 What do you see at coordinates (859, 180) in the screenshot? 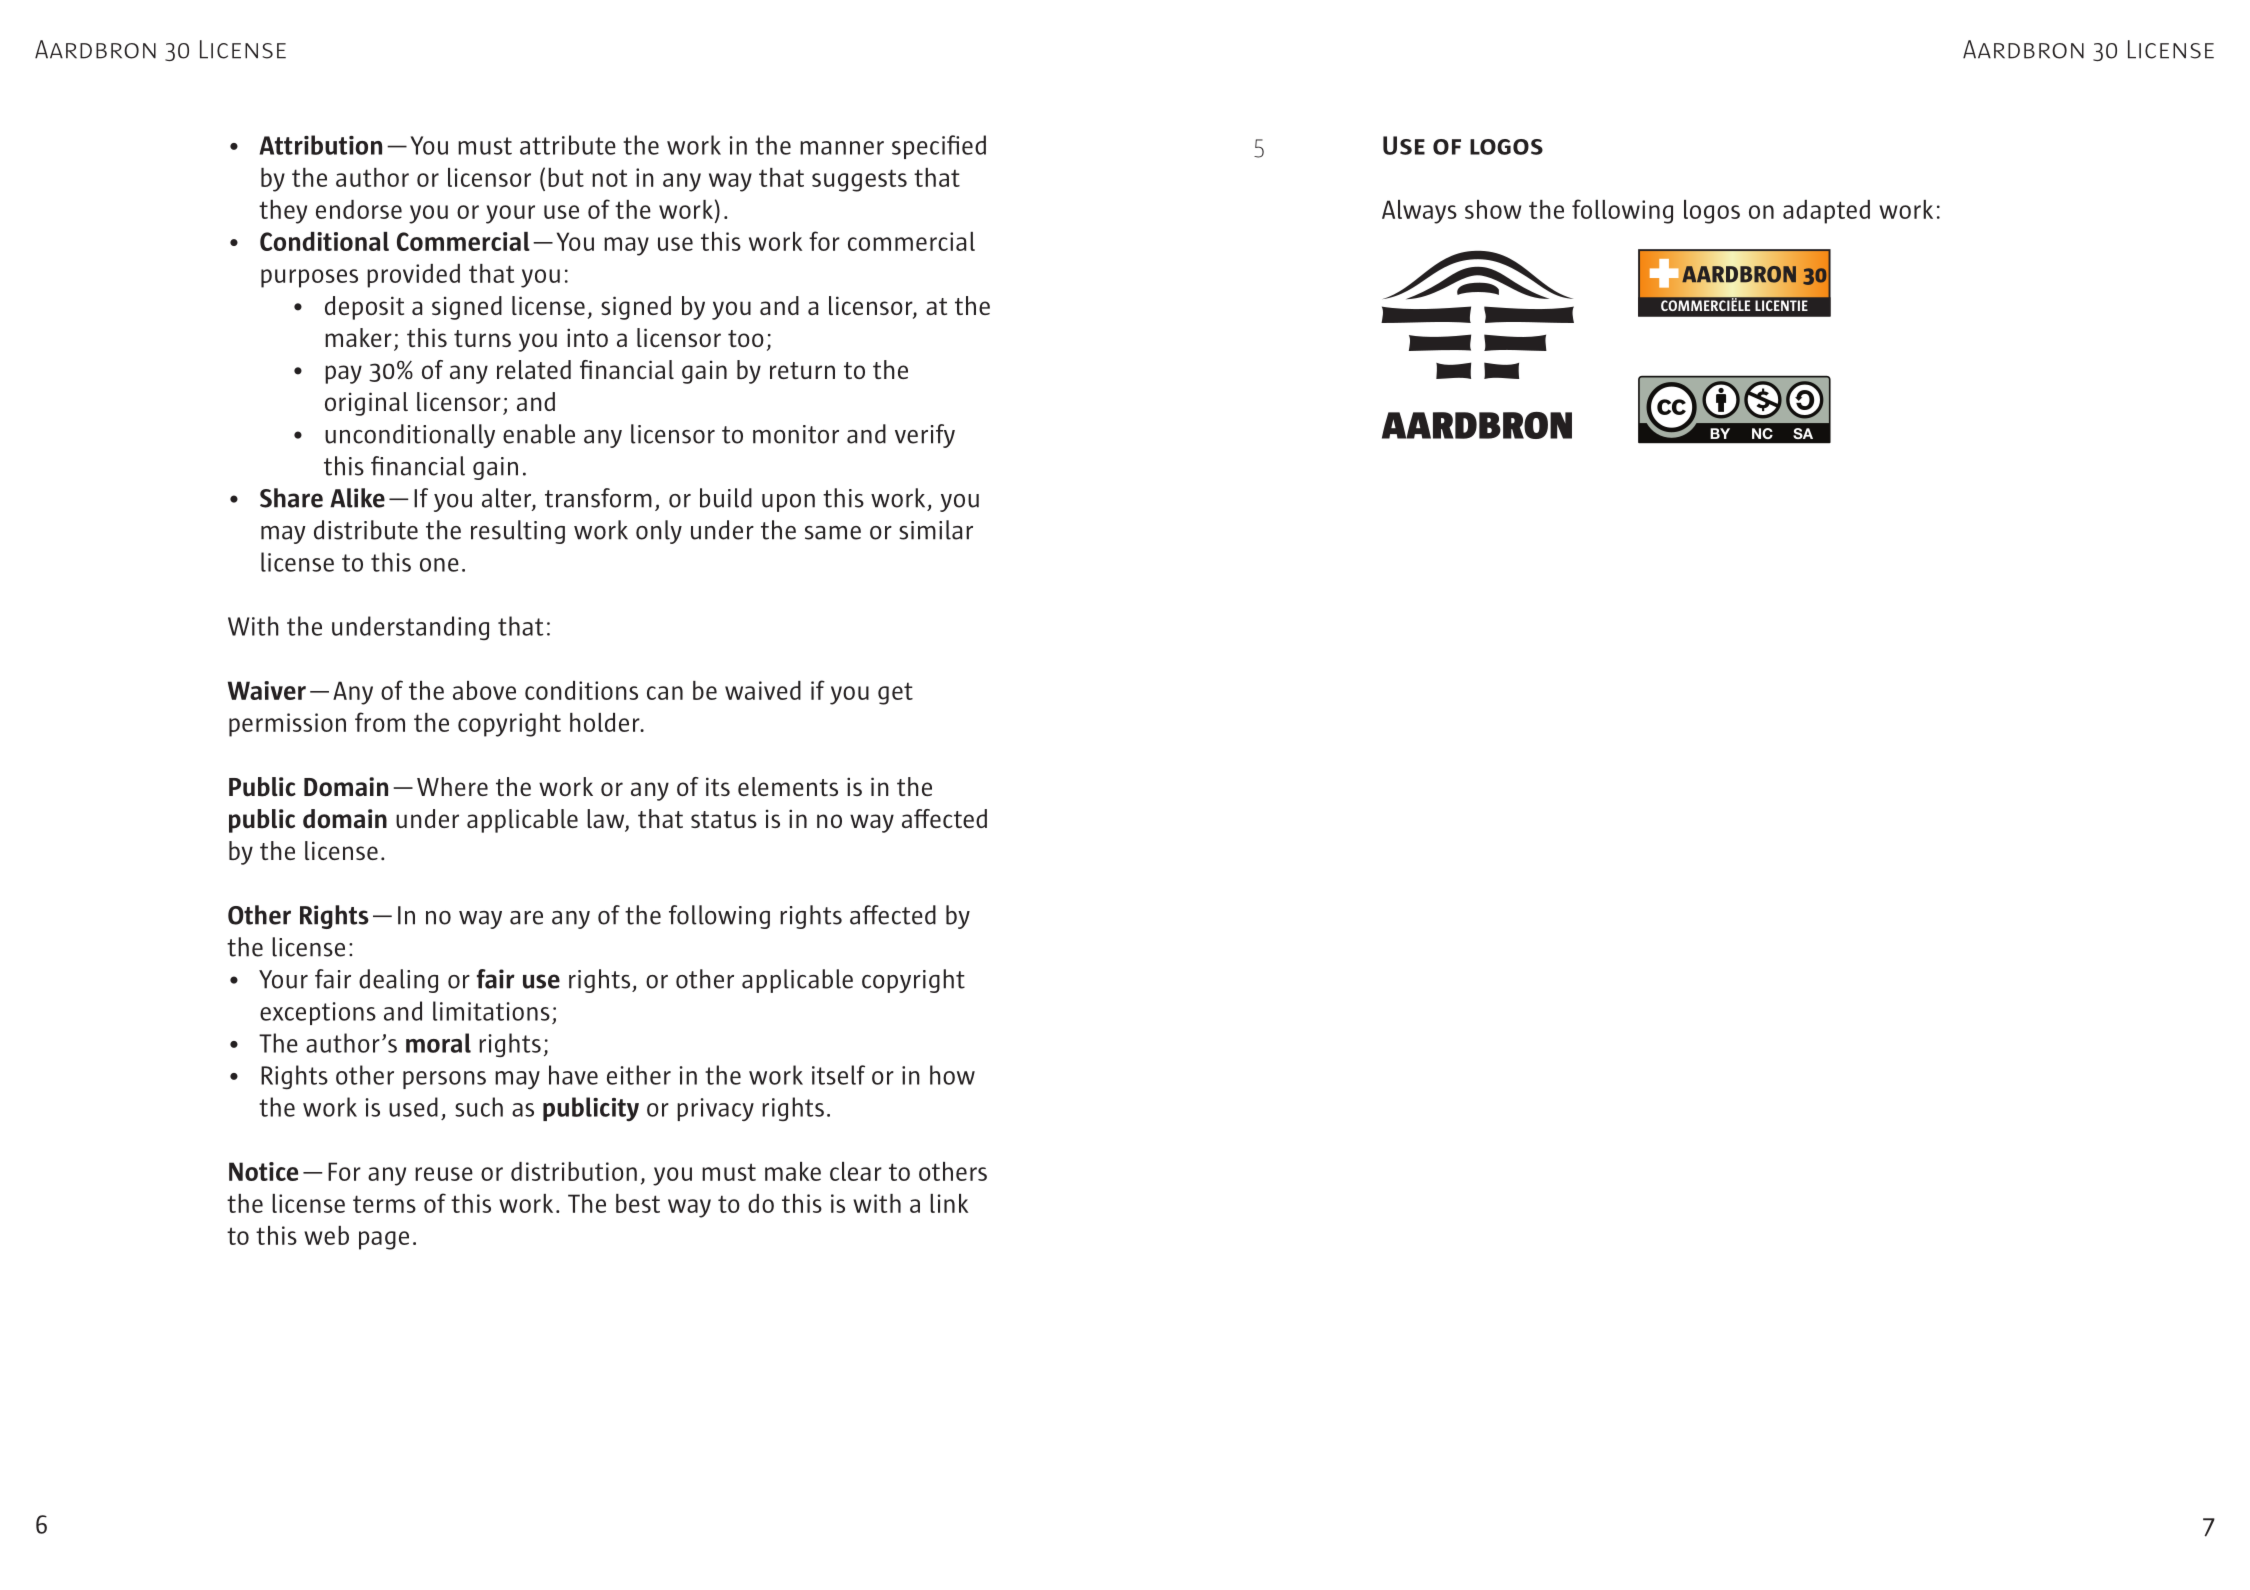
I see `suggests` at bounding box center [859, 180].
